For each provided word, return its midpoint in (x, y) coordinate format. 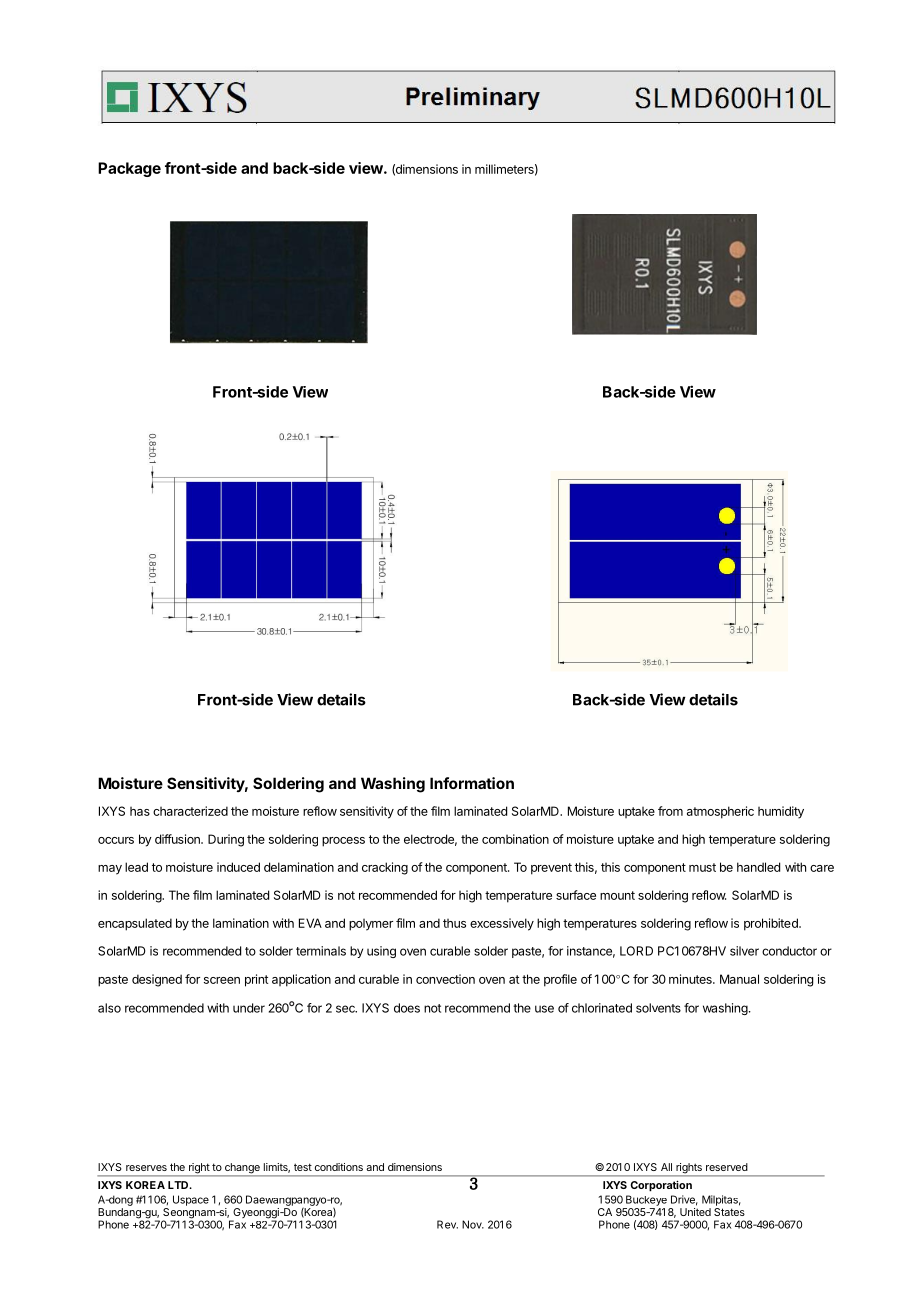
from (670, 811)
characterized (190, 811)
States (729, 1212)
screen (222, 980)
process (343, 842)
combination (515, 839)
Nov (473, 1224)
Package (129, 169)
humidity (781, 812)
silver (744, 951)
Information (472, 783)
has (140, 811)
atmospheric (720, 812)
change (242, 1169)
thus (454, 923)
